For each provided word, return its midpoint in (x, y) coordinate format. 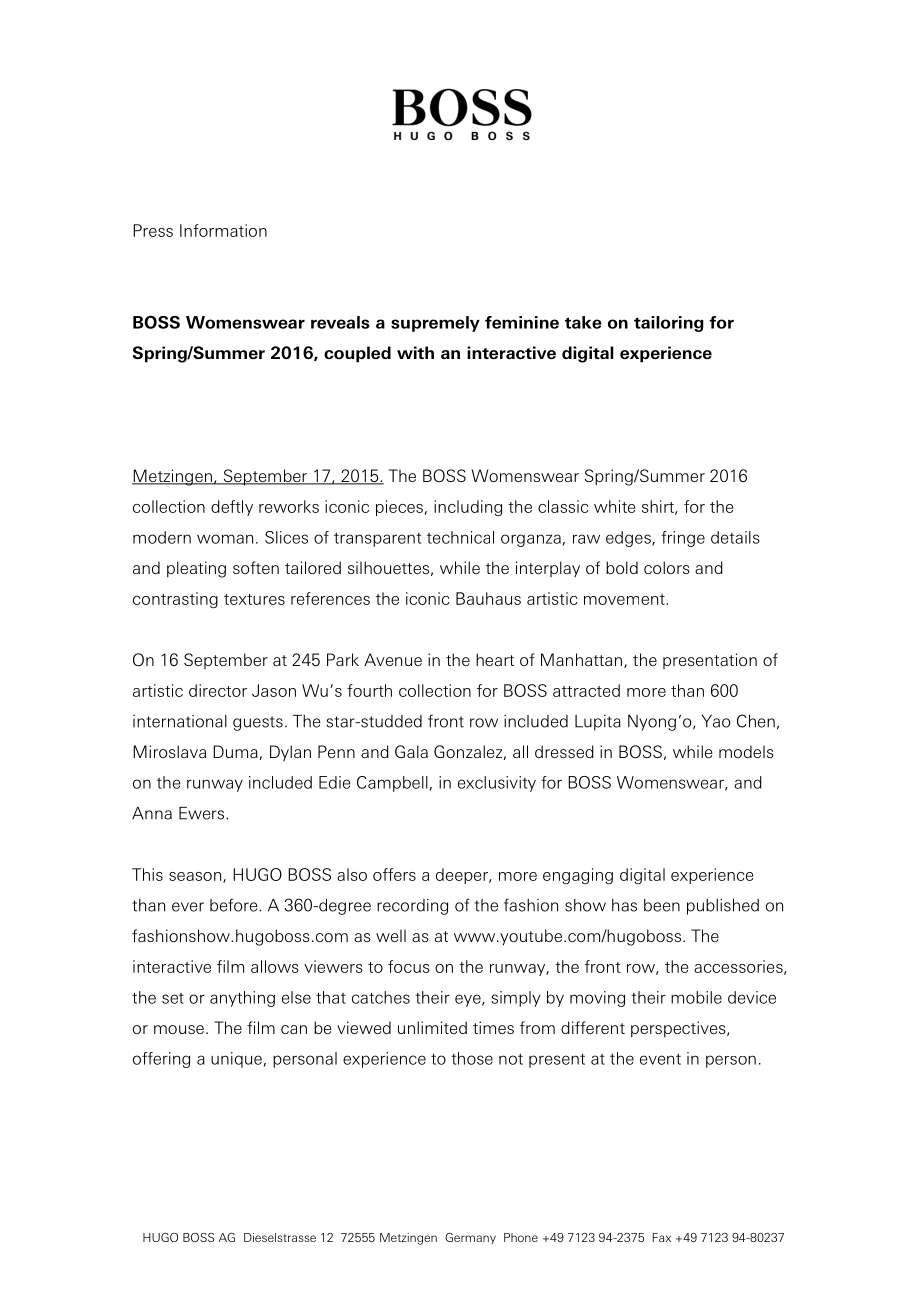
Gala (411, 751)
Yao (716, 721)
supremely (435, 324)
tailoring (669, 324)
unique (236, 1060)
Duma (236, 752)
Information (223, 230)
